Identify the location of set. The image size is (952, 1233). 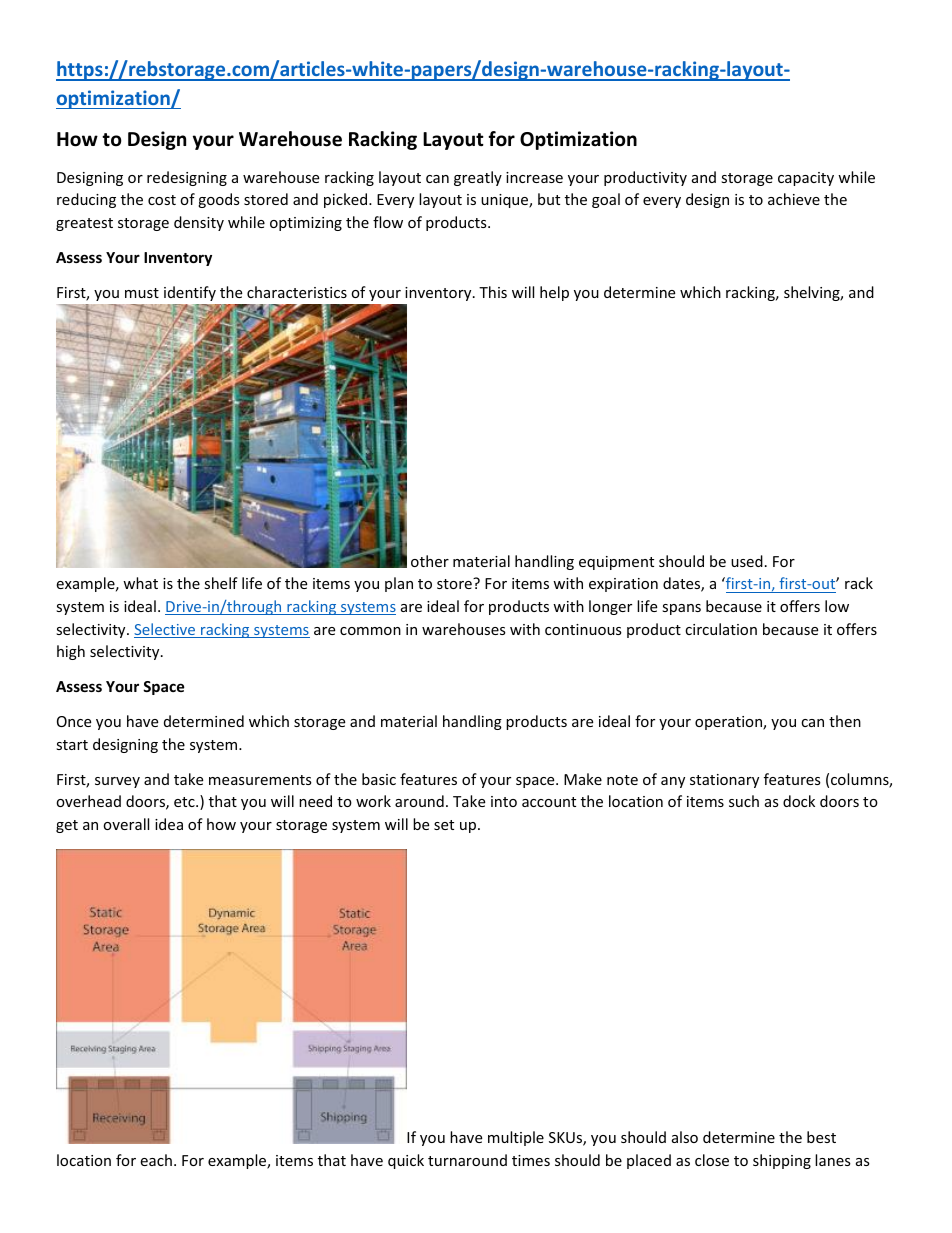
(444, 825).
